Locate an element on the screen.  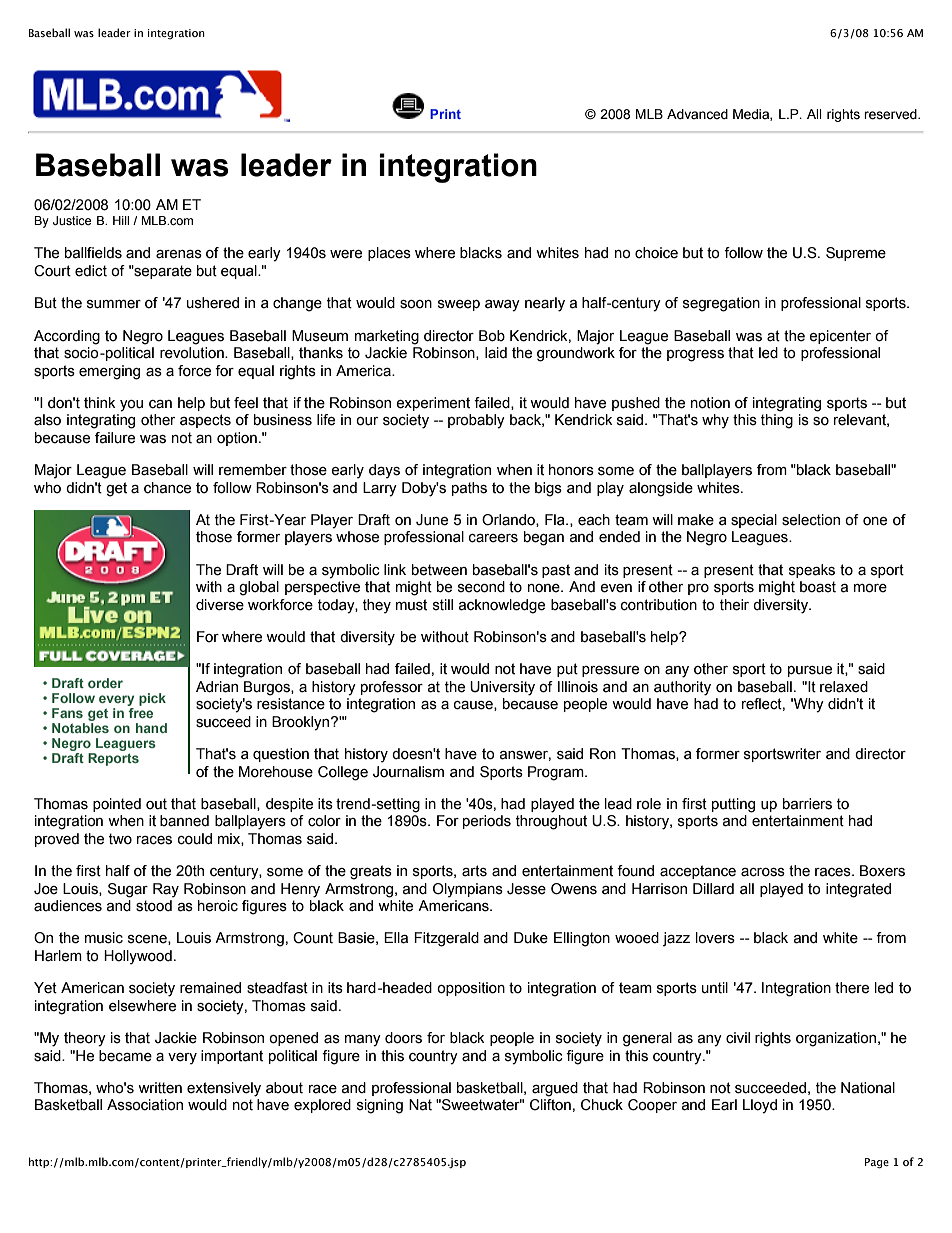
selection is located at coordinates (811, 520).
